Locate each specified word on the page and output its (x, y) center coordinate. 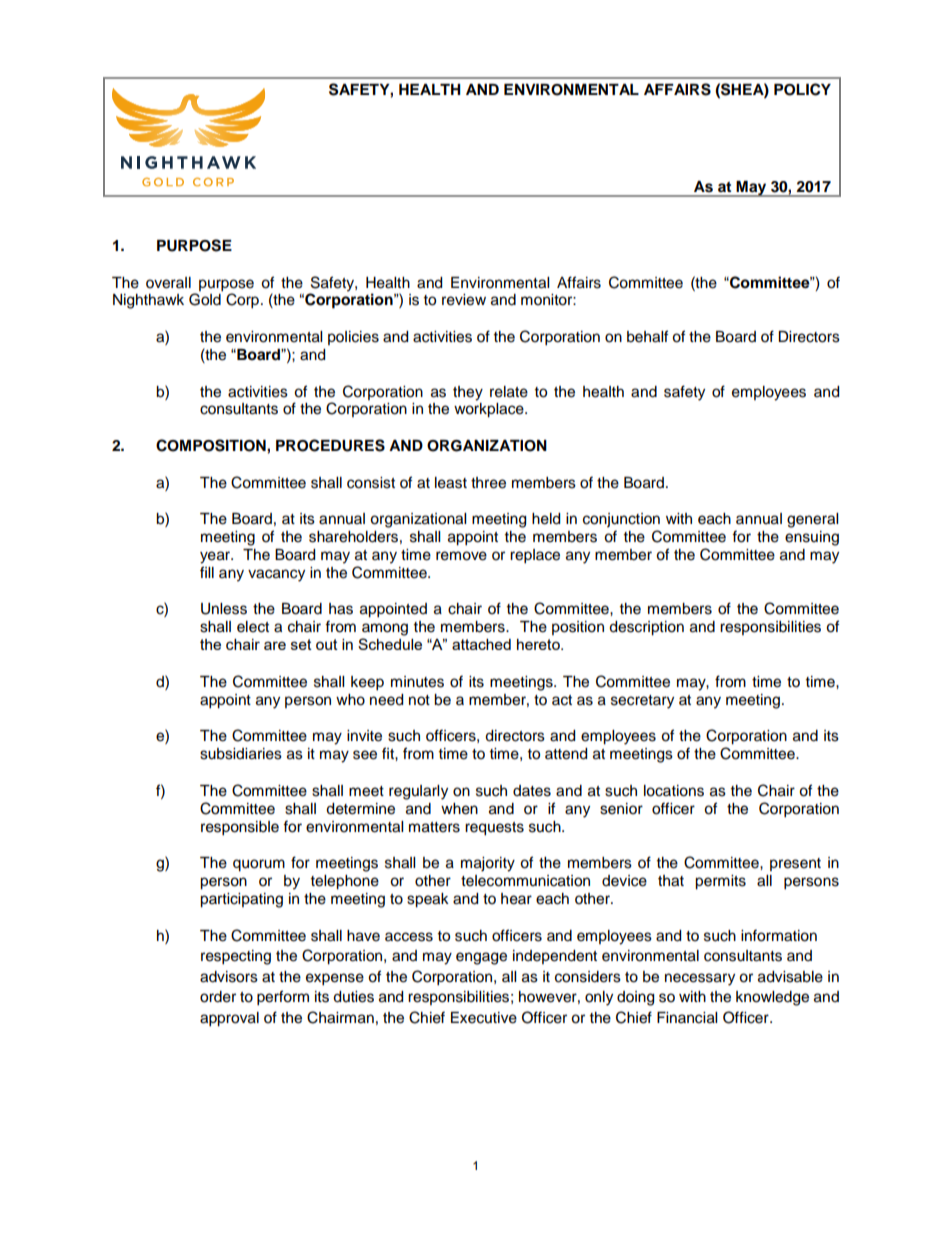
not (419, 700)
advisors (229, 977)
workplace (490, 410)
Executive (484, 1018)
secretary (642, 702)
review (464, 300)
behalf (647, 336)
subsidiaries (241, 754)
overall (168, 283)
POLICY (802, 89)
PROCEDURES (330, 445)
